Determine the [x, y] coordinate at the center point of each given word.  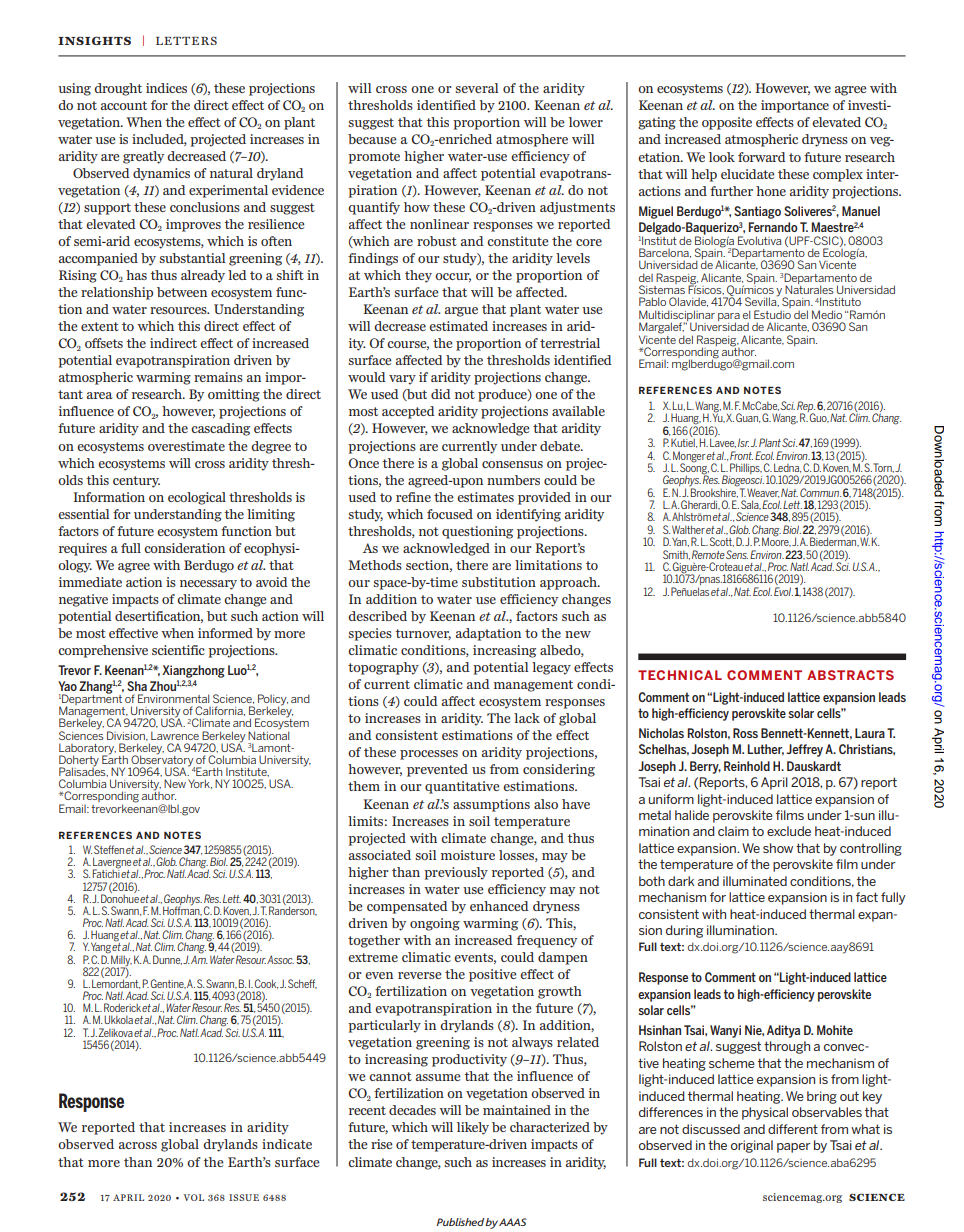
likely [473, 1128]
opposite [727, 123]
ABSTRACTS [850, 675]
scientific [178, 650]
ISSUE [244, 1197]
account [124, 105]
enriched [464, 139]
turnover [423, 634]
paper [794, 1148]
